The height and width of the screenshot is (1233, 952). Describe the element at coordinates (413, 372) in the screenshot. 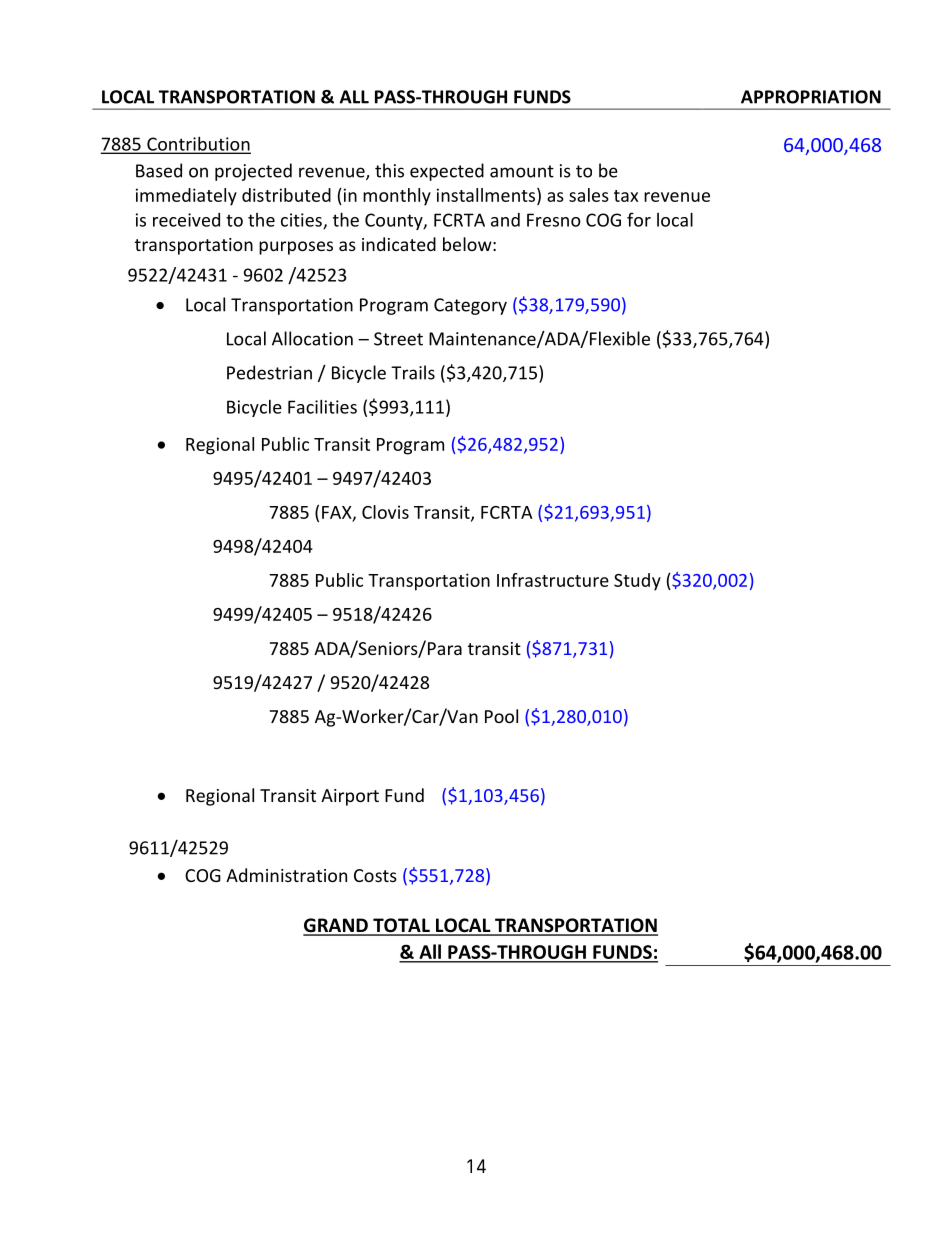

I see `Trails` at that location.
